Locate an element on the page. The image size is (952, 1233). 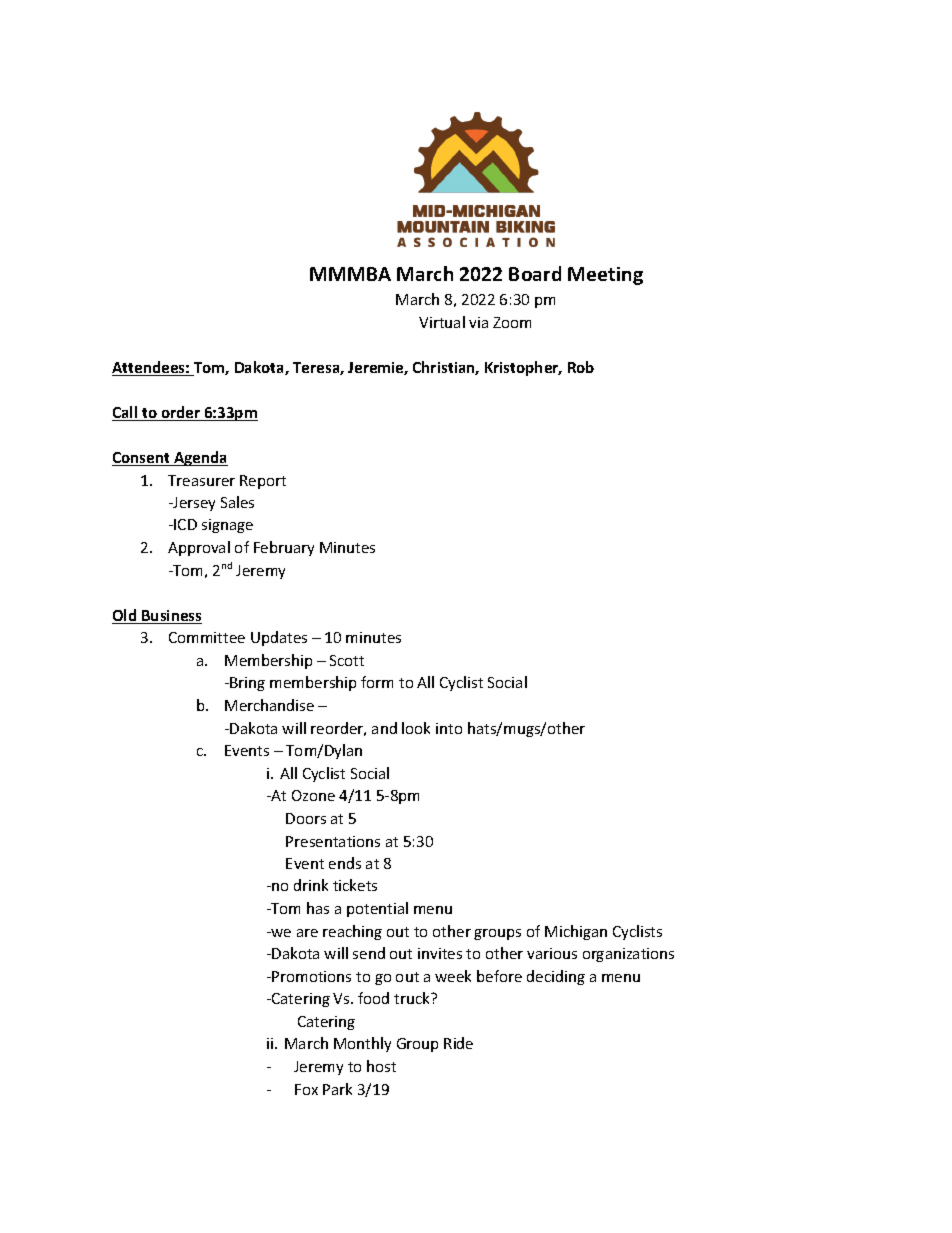
Board is located at coordinates (535, 273).
